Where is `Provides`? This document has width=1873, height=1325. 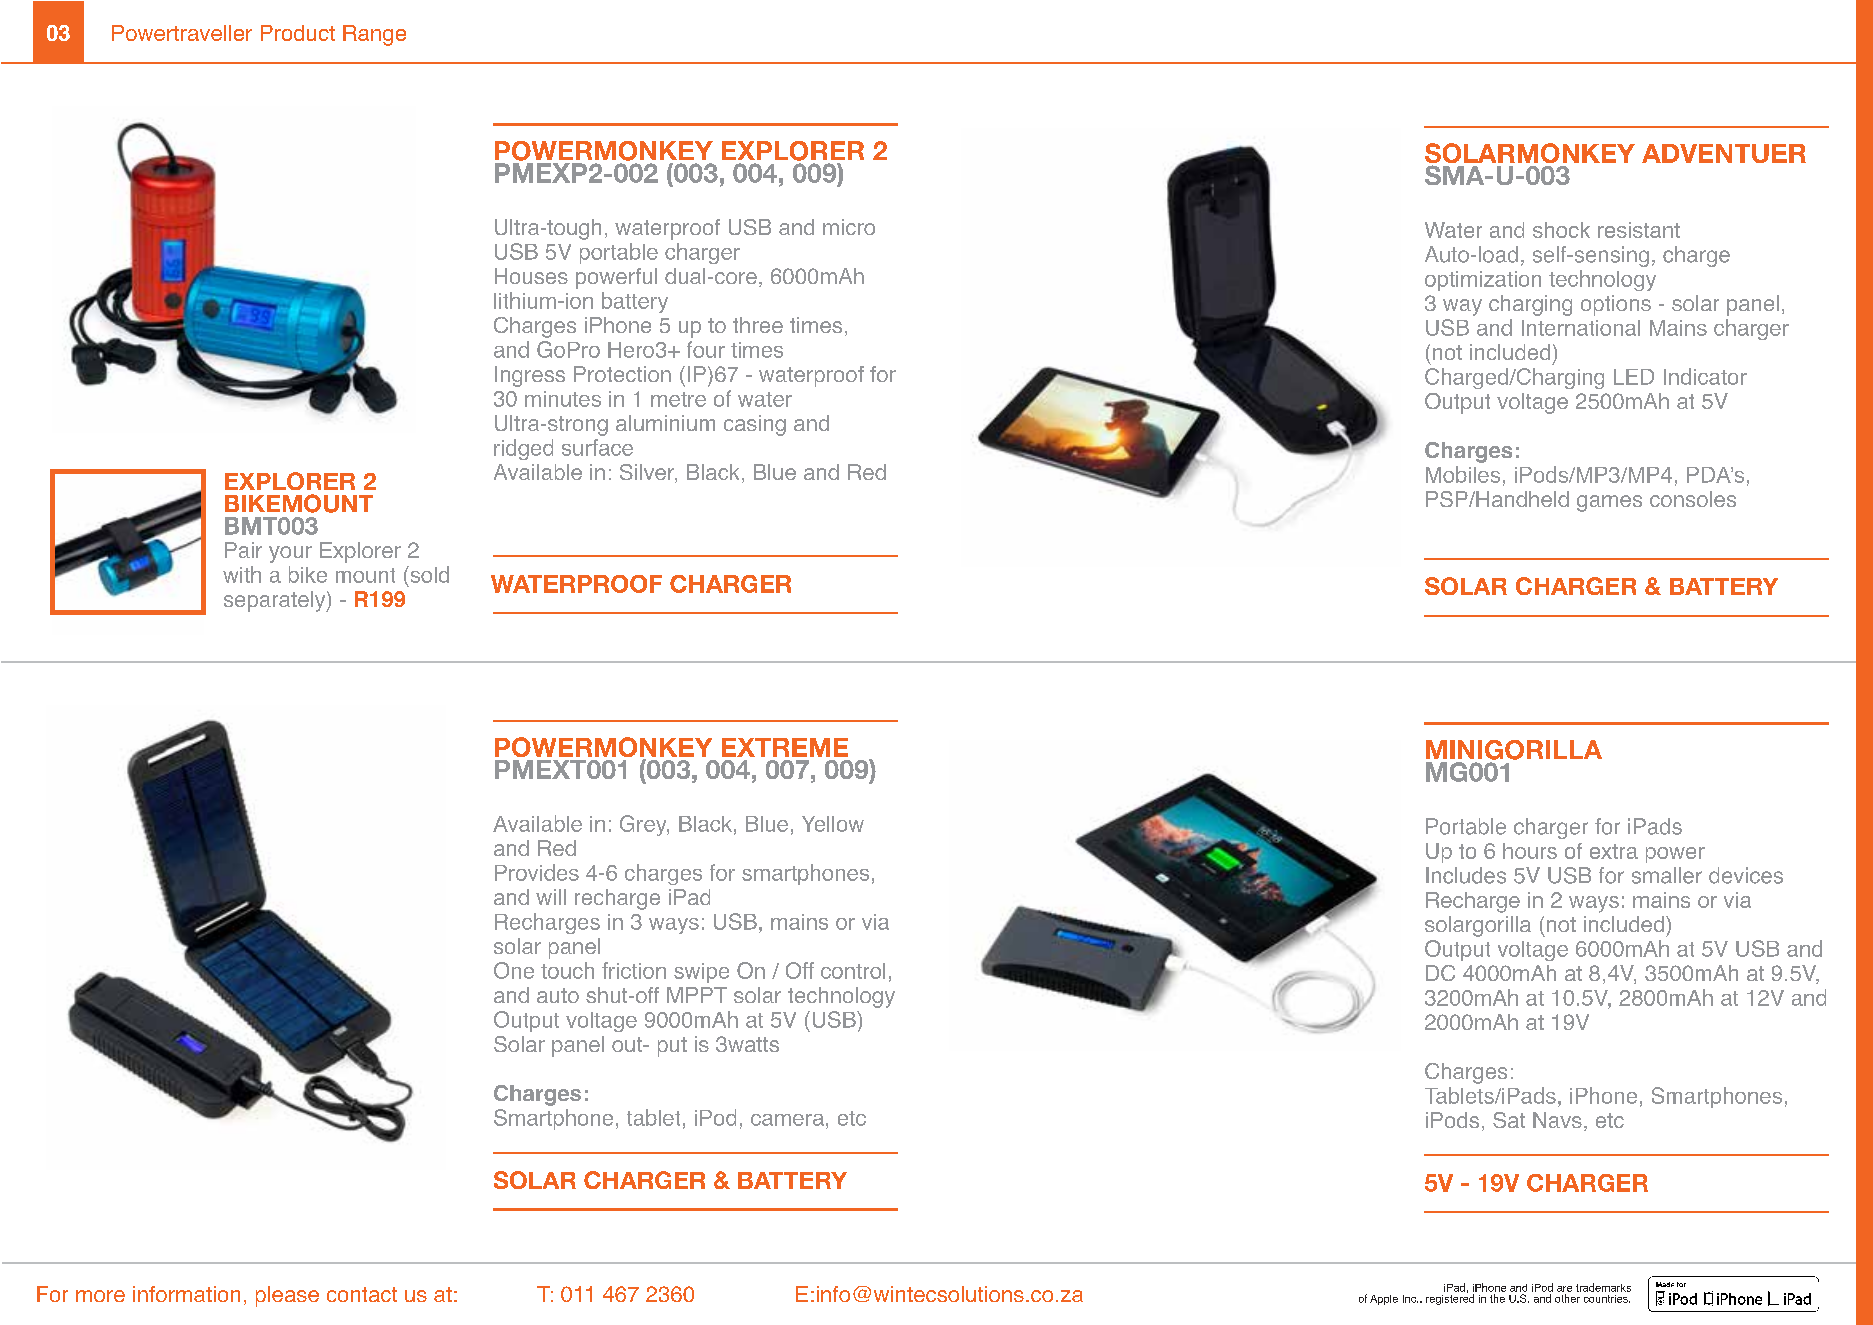
Provides is located at coordinates (537, 872).
